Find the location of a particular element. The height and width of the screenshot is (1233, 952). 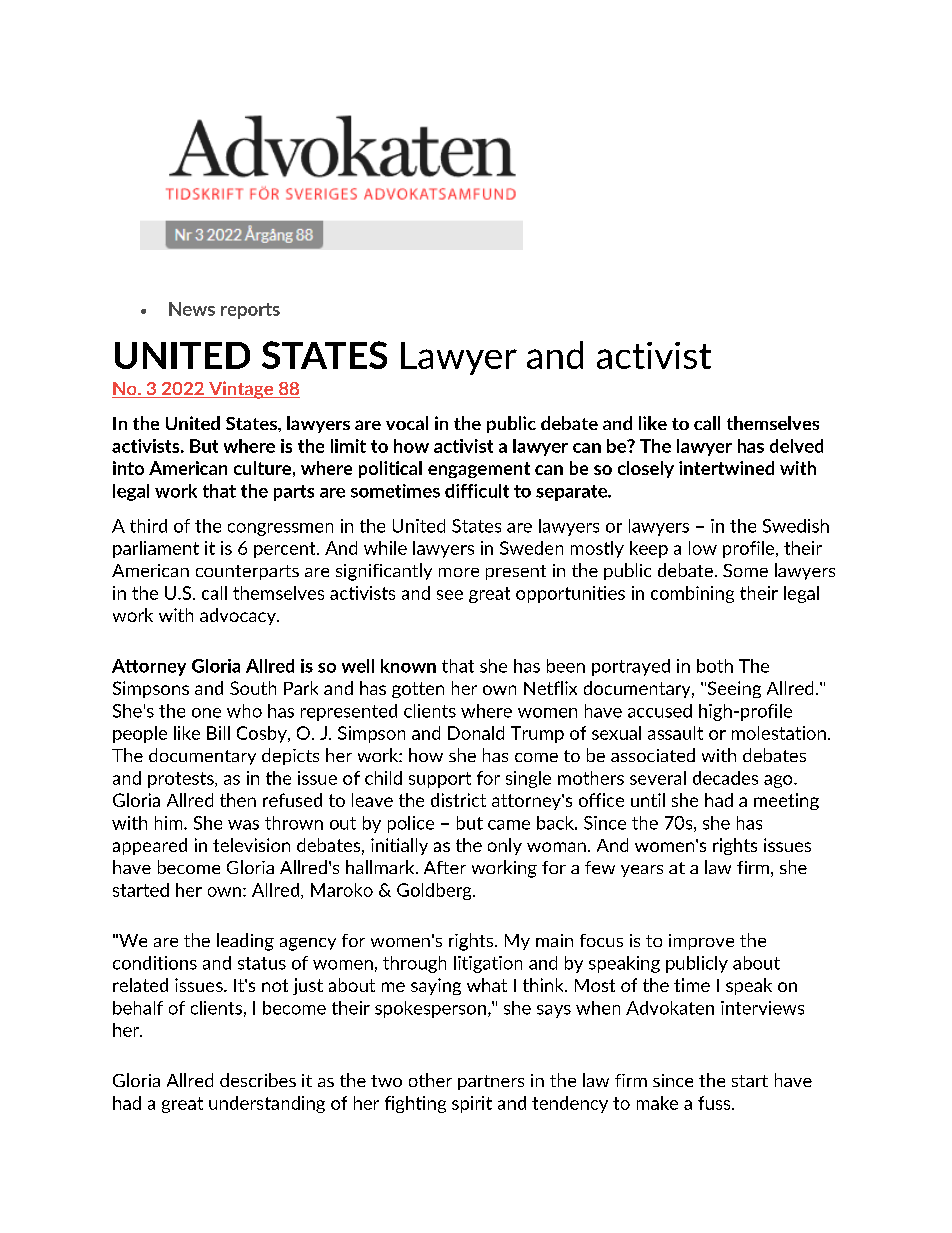

delved is located at coordinates (796, 446).
